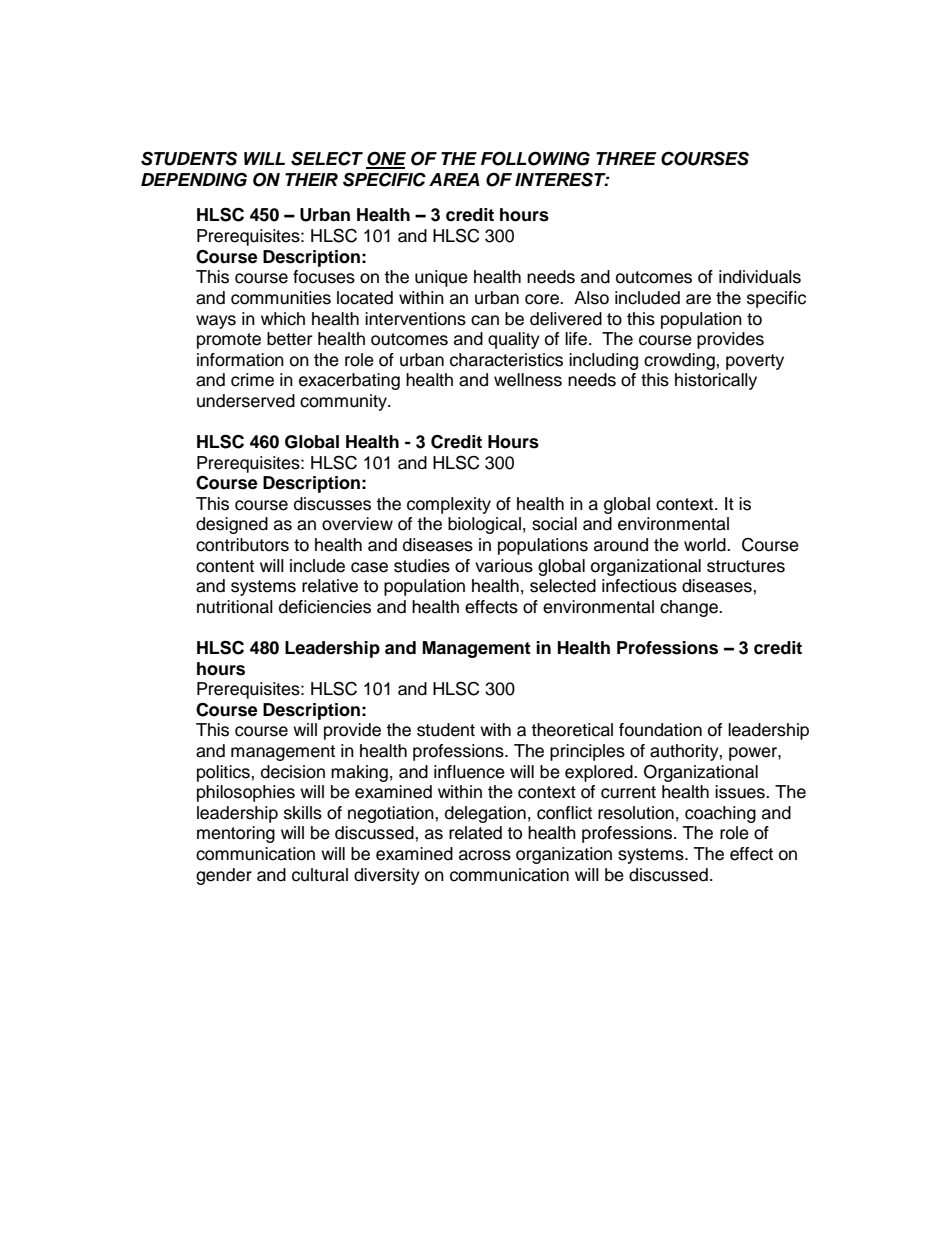 Image resolution: width=952 pixels, height=1233 pixels. Describe the element at coordinates (716, 381) in the document. I see `historically` at that location.
